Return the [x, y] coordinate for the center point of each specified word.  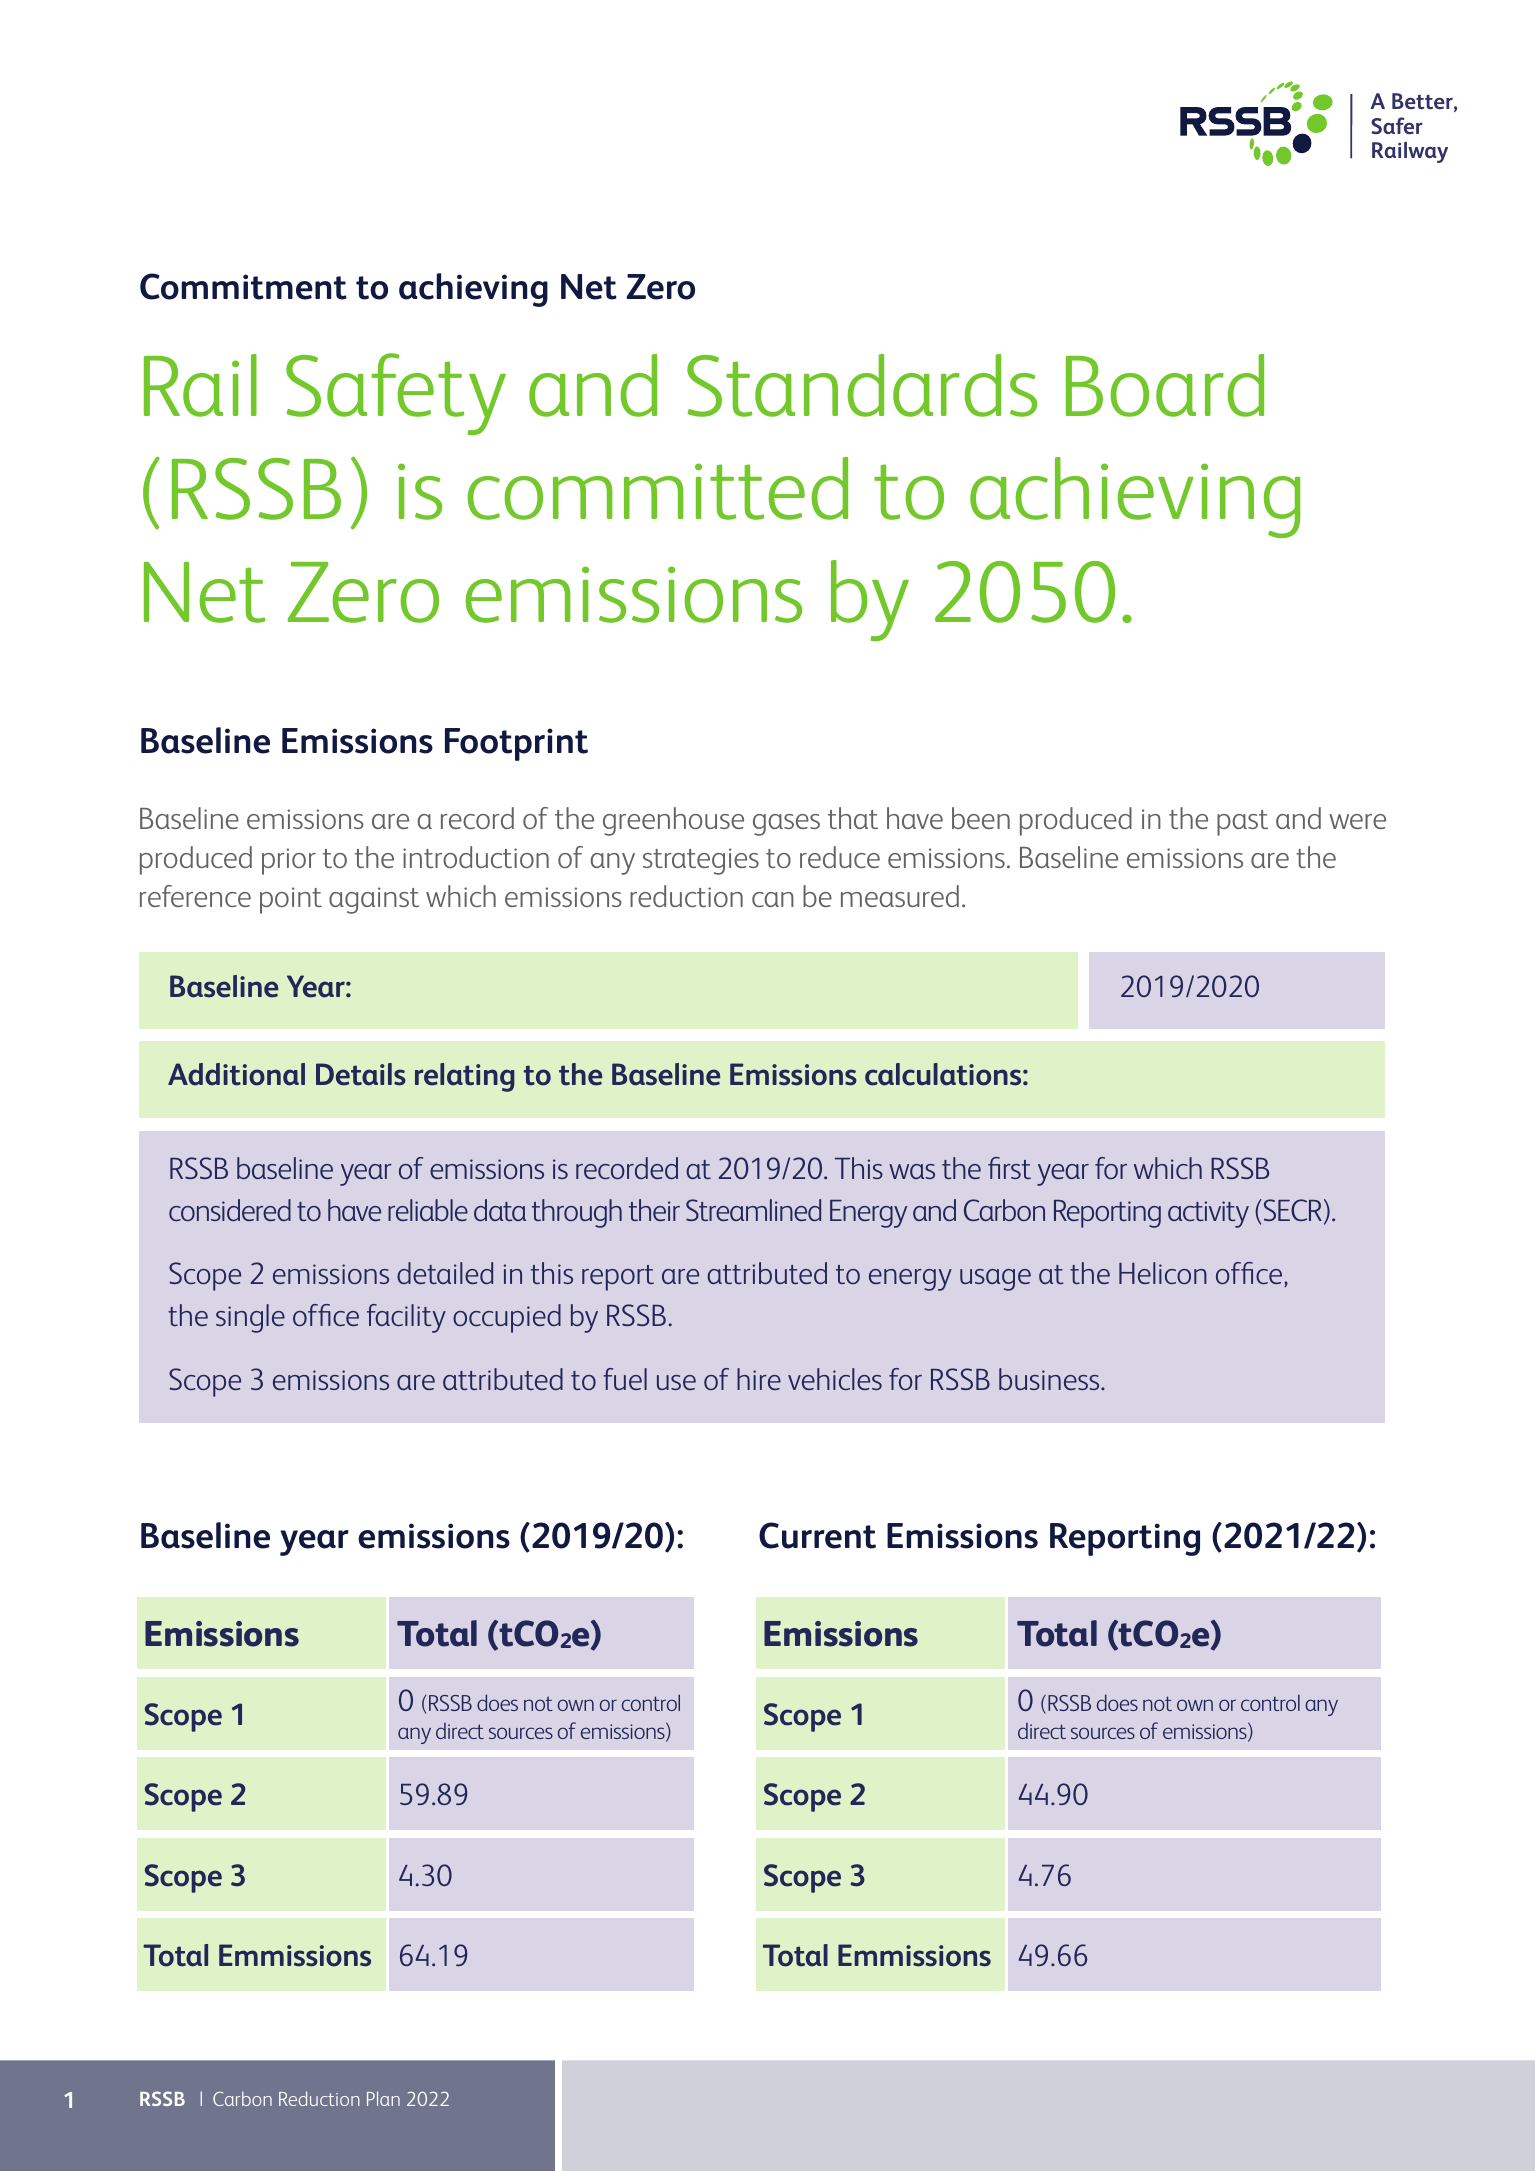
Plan [383, 2098]
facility [406, 1318]
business [1050, 1379]
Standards [862, 385]
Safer [1397, 125]
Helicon [1163, 1273]
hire [759, 1379]
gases [786, 825]
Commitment [243, 286]
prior [289, 861]
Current [817, 1535]
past [1242, 823]
